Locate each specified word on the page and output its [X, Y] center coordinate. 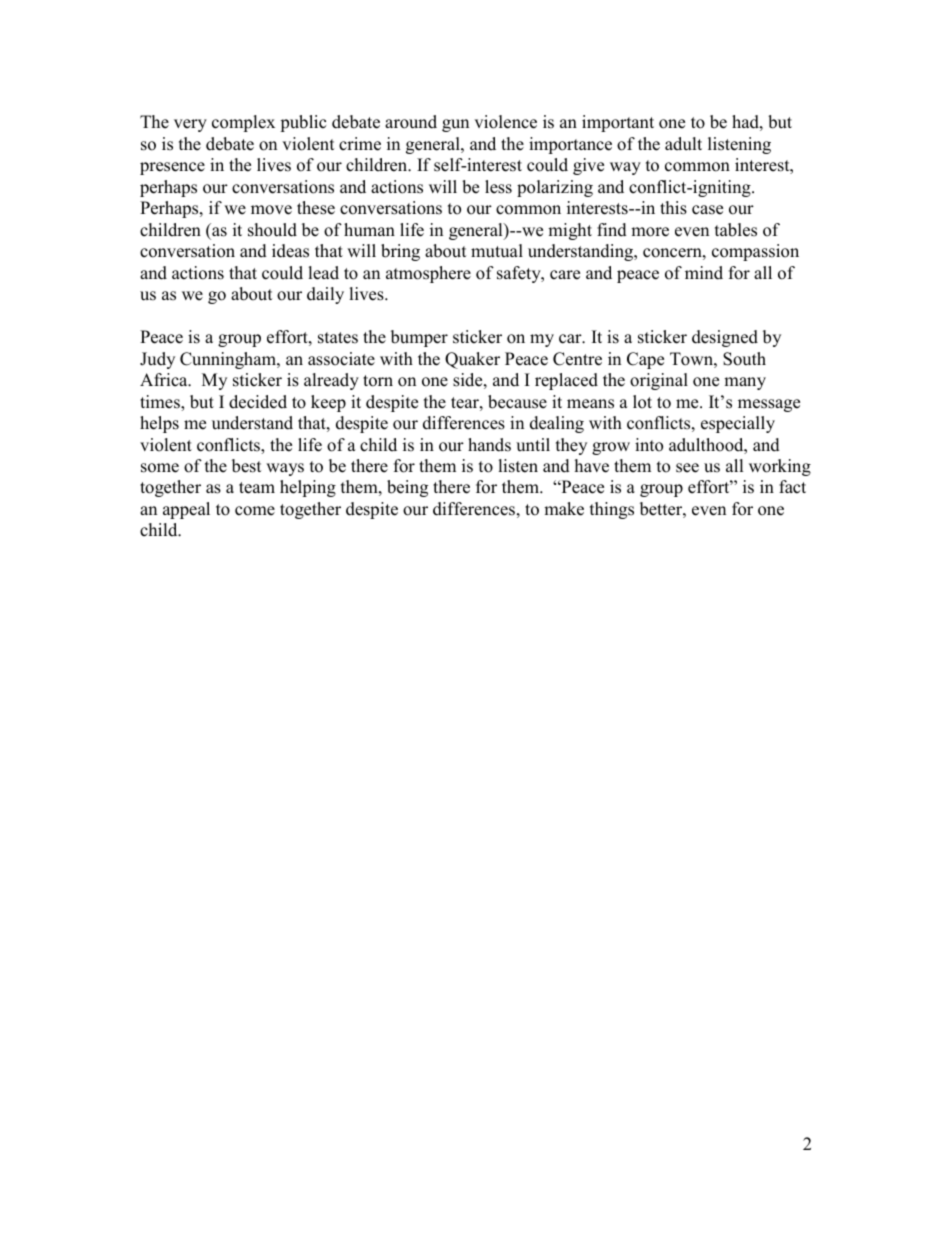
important [618, 123]
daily [325, 295]
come [255, 511]
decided [258, 402]
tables [736, 230]
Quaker [472, 360]
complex [243, 123]
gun [455, 125]
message [769, 405]
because [517, 402]
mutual [497, 251]
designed [725, 338]
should [272, 230]
